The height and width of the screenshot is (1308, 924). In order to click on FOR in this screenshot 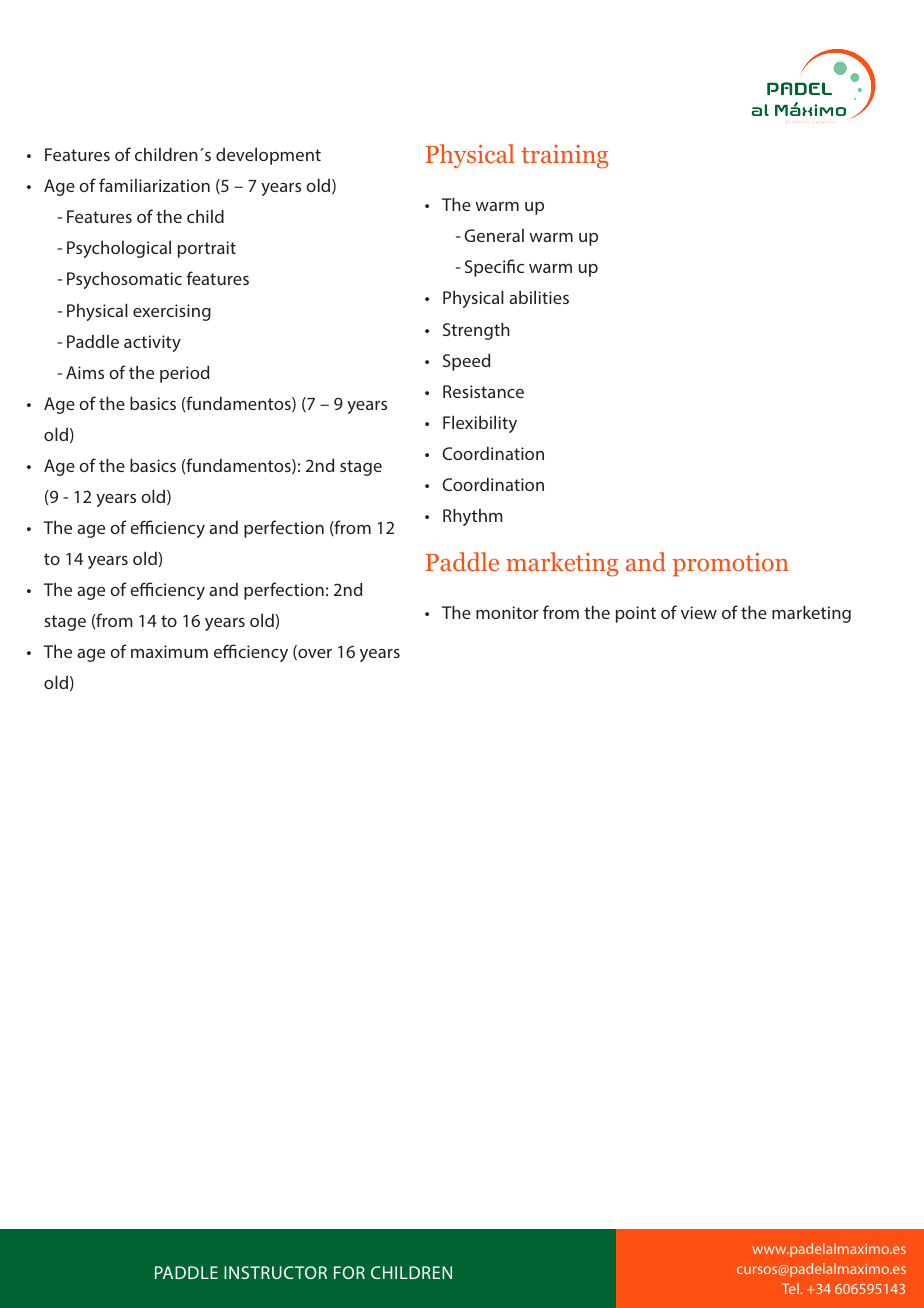, I will do `click(349, 1272)`.
